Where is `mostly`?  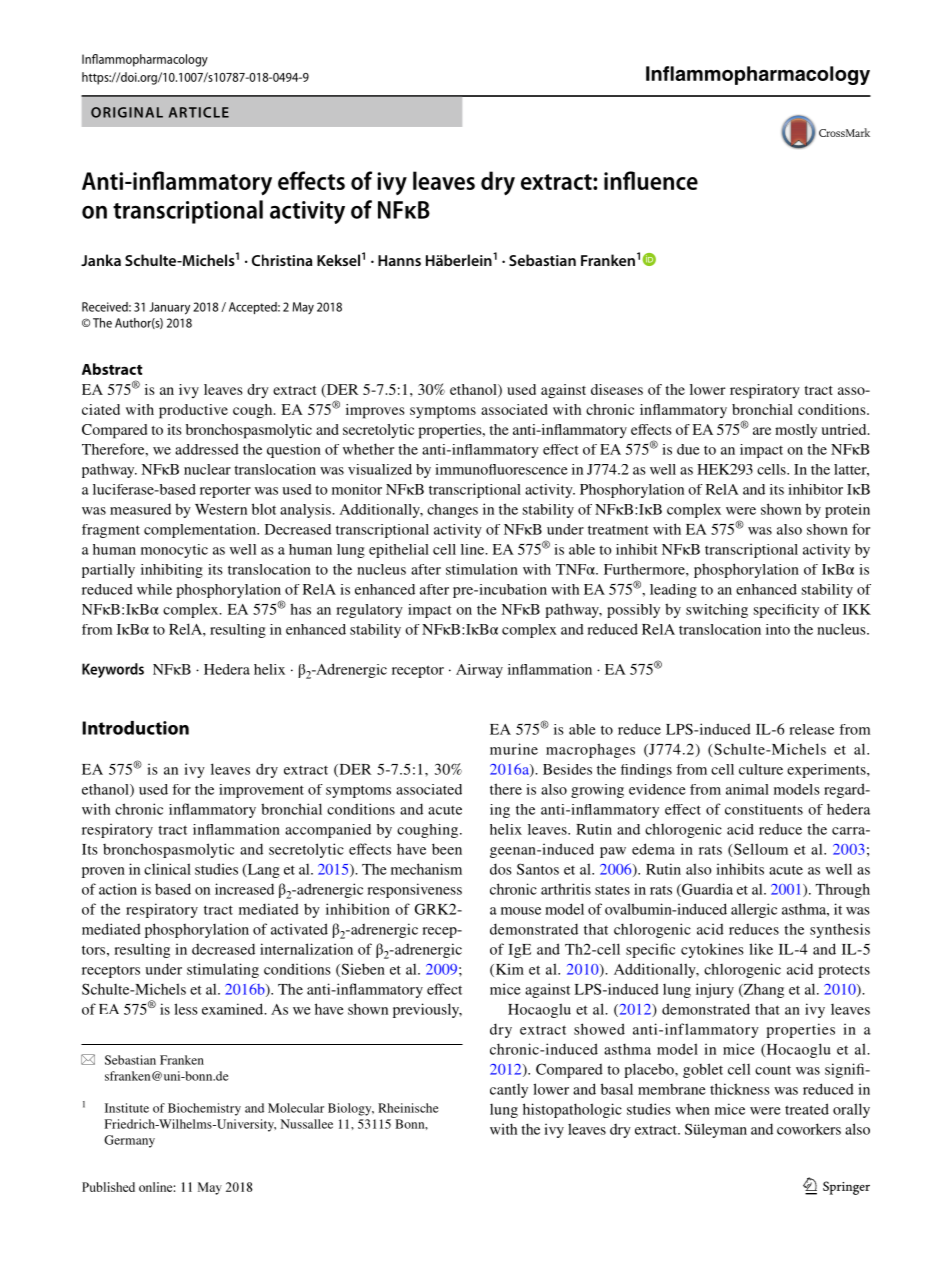 mostly is located at coordinates (796, 431).
